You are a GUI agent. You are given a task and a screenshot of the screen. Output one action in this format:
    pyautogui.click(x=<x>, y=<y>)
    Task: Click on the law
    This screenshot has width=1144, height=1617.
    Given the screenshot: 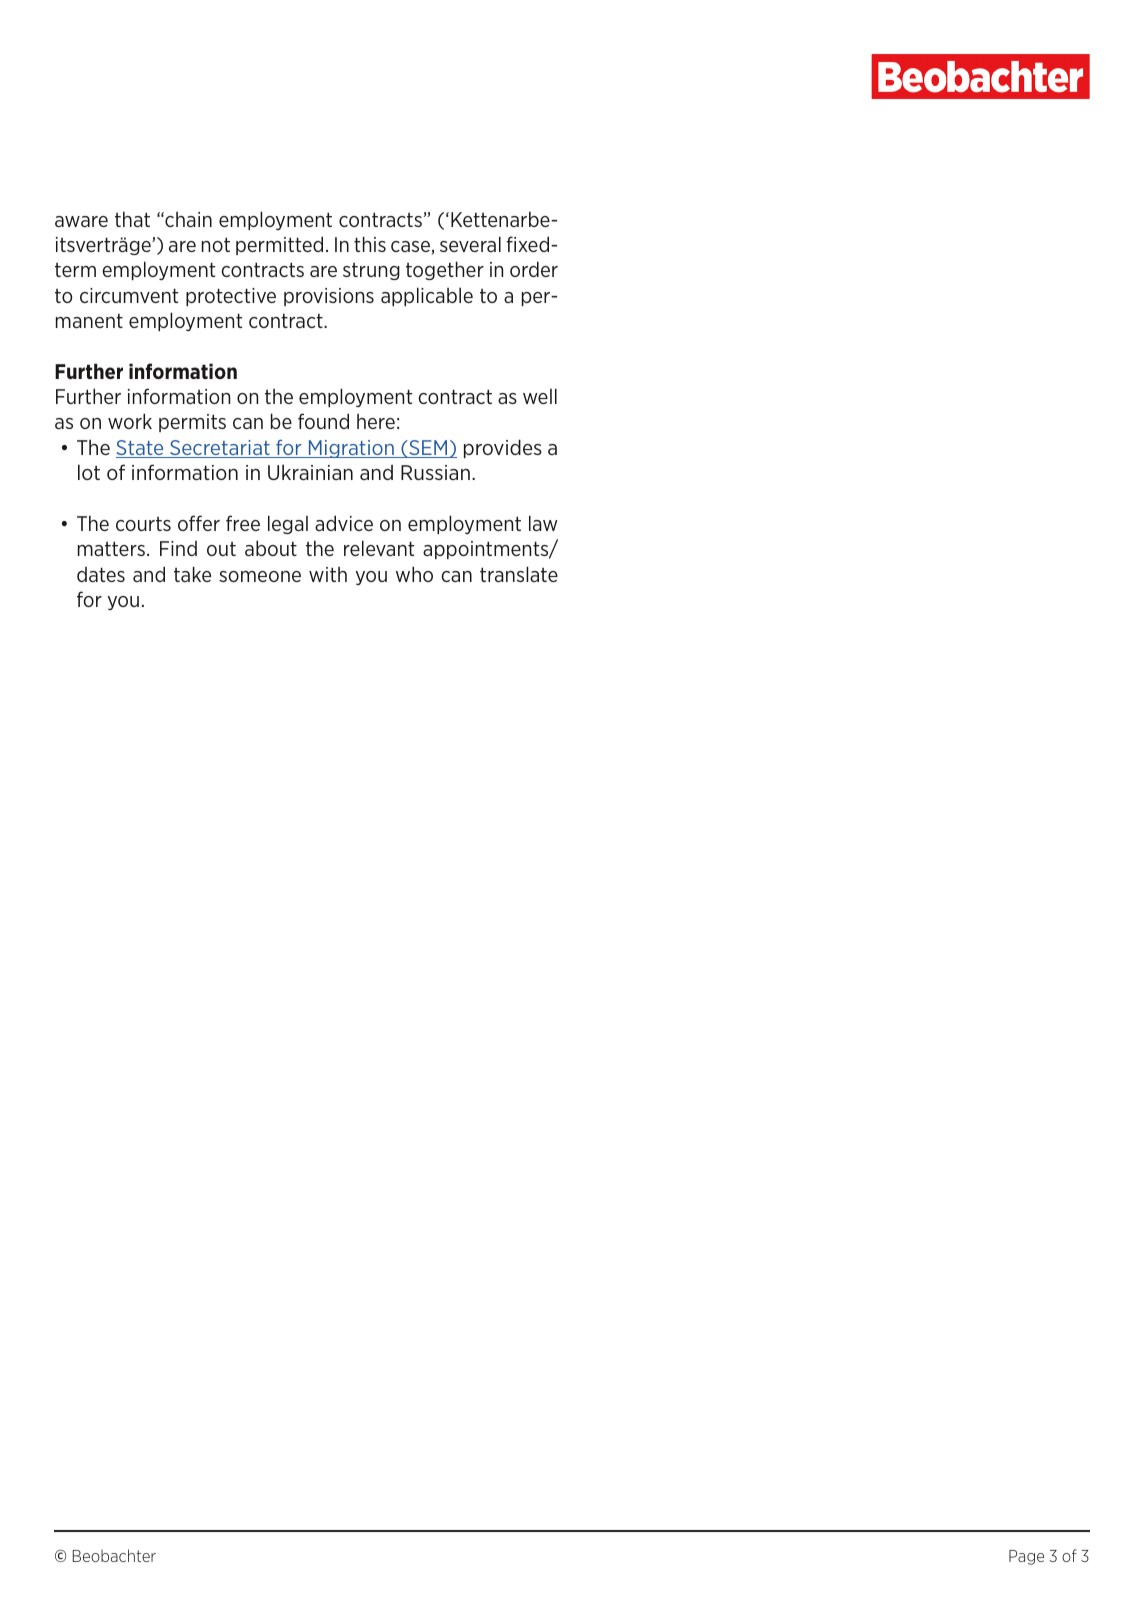 What is the action you would take?
    pyautogui.click(x=543, y=523)
